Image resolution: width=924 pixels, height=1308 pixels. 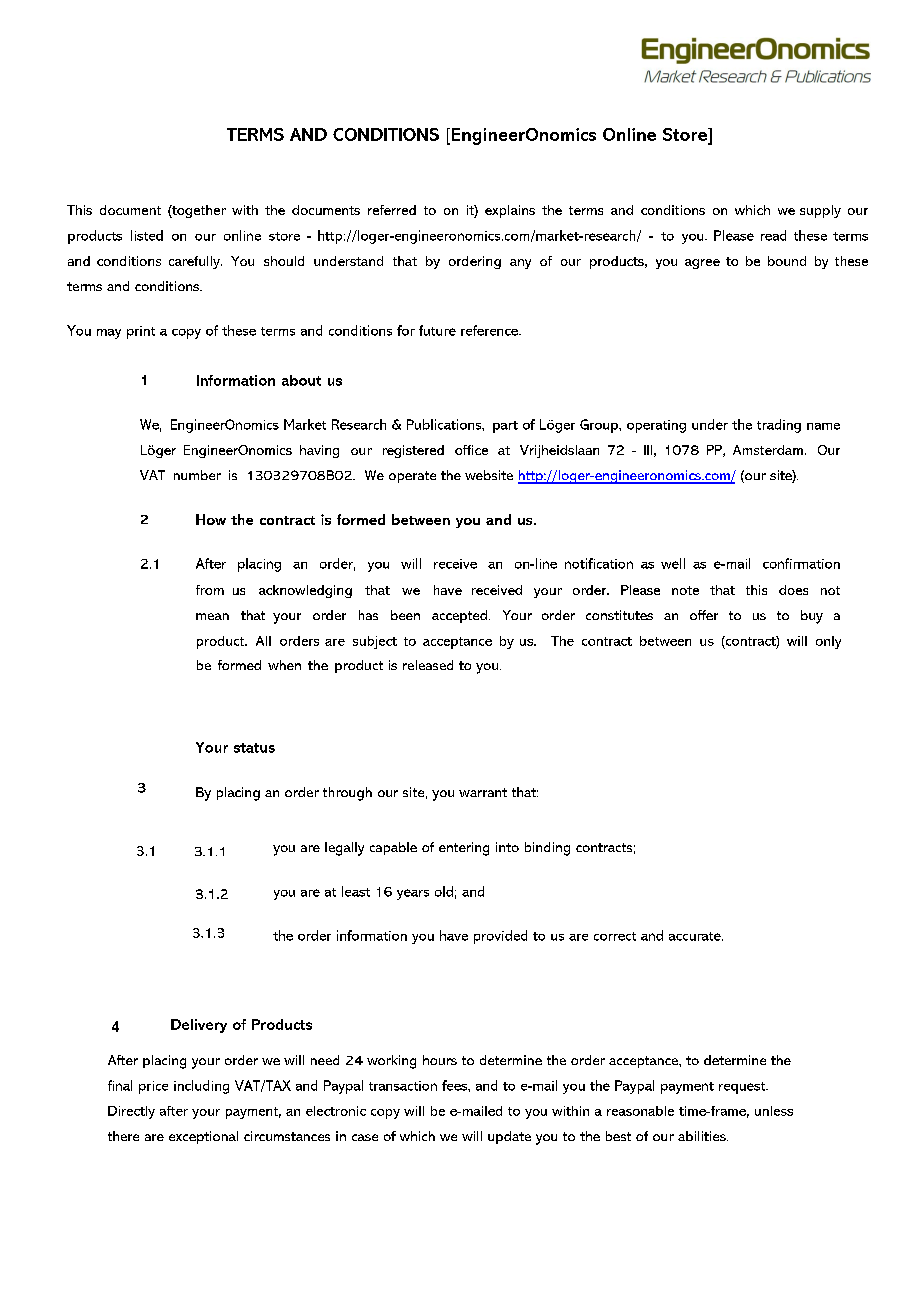 What do you see at coordinates (428, 665) in the screenshot?
I see `released` at bounding box center [428, 665].
